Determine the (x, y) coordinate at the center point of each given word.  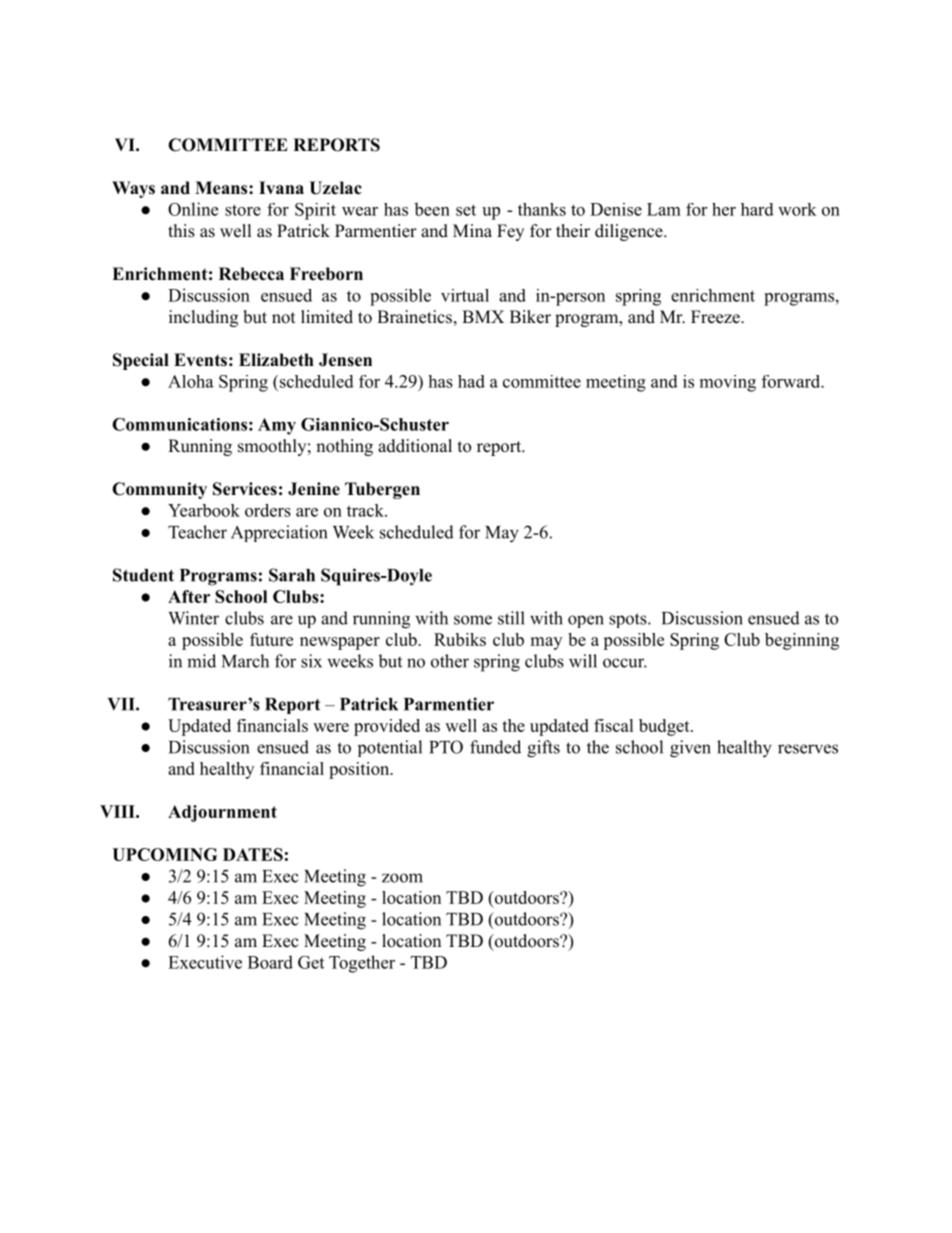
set (466, 210)
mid (201, 661)
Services (245, 489)
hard (757, 209)
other (450, 661)
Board (270, 962)
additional (415, 446)
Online (193, 209)
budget (664, 727)
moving (728, 383)
